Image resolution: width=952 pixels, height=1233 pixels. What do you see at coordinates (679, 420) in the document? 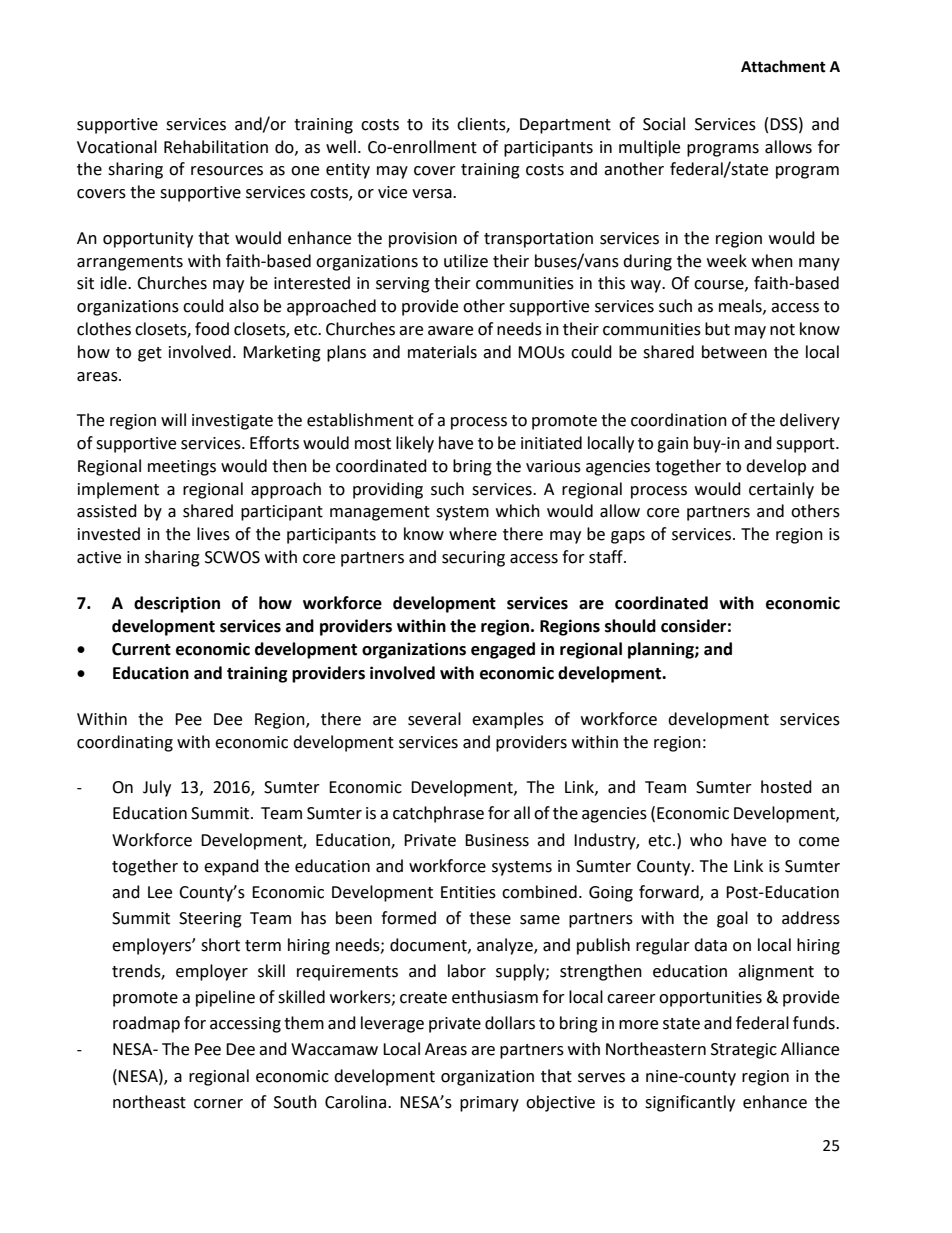
I see `coordination` at bounding box center [679, 420].
